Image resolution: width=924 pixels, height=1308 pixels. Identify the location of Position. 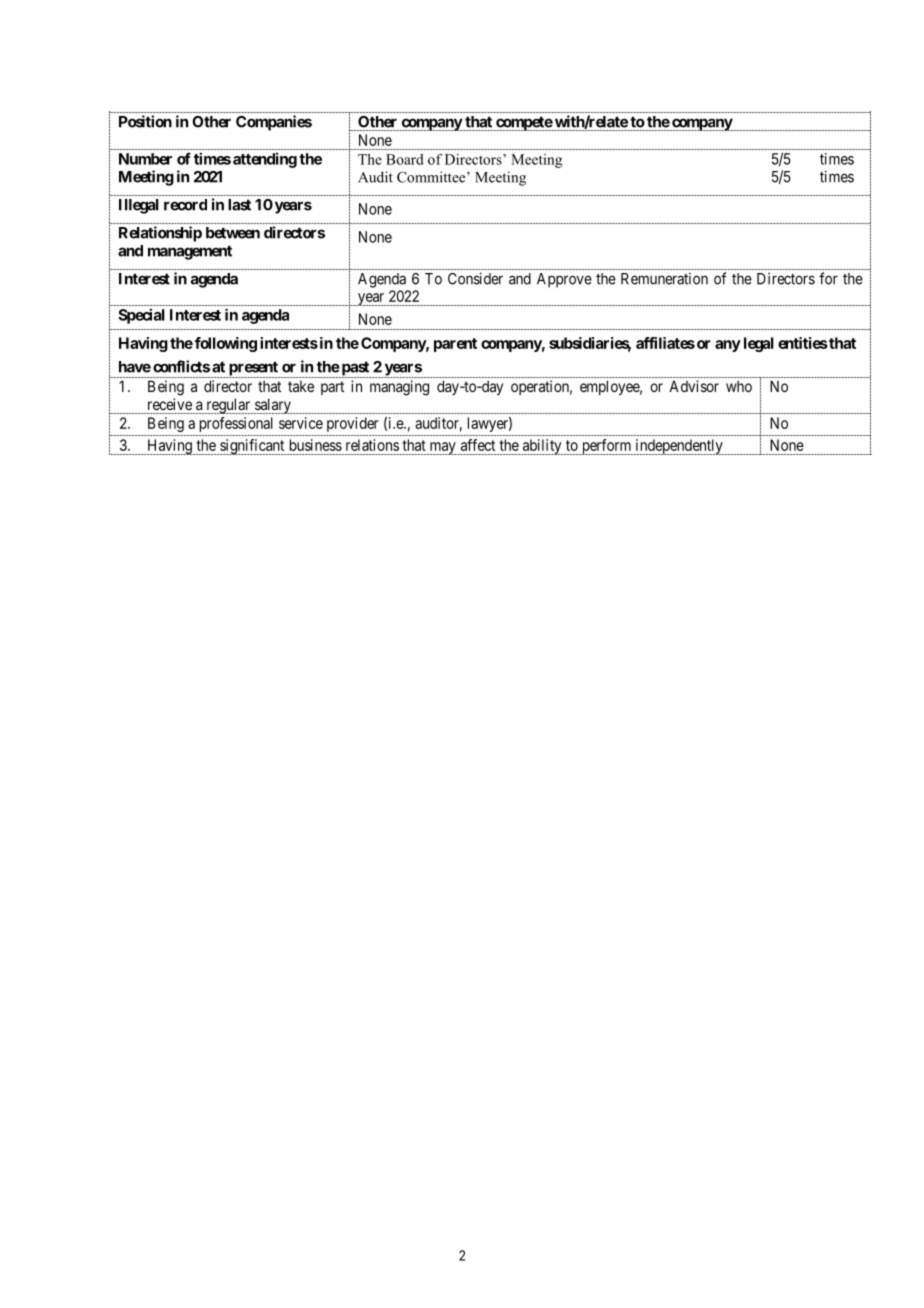
(145, 121).
